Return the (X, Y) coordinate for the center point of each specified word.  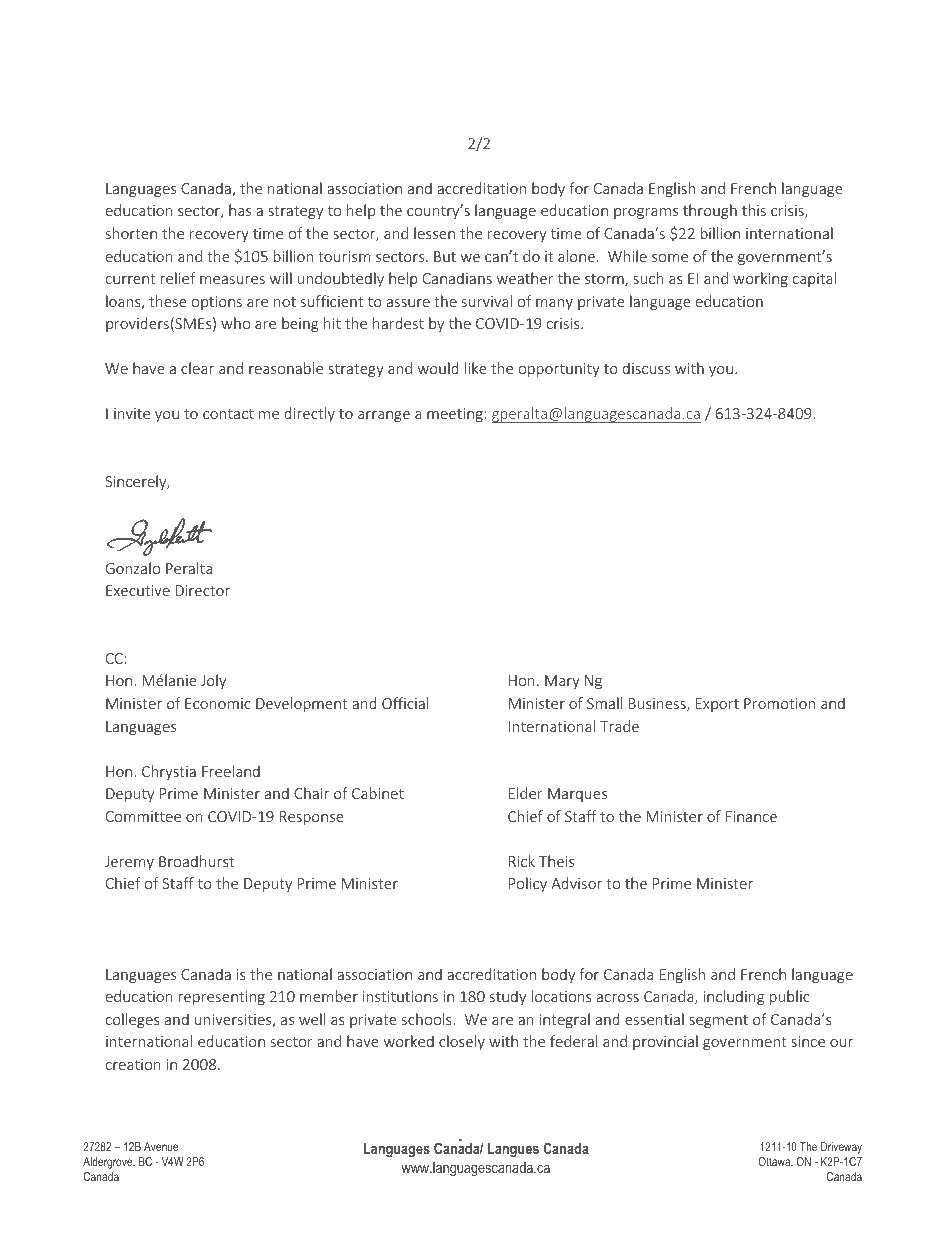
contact (228, 414)
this (754, 210)
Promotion (779, 703)
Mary (562, 682)
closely (462, 1042)
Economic (218, 703)
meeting (455, 415)
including (734, 997)
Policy (528, 884)
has (240, 210)
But (445, 256)
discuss (646, 368)
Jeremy (129, 863)
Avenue (161, 1146)
